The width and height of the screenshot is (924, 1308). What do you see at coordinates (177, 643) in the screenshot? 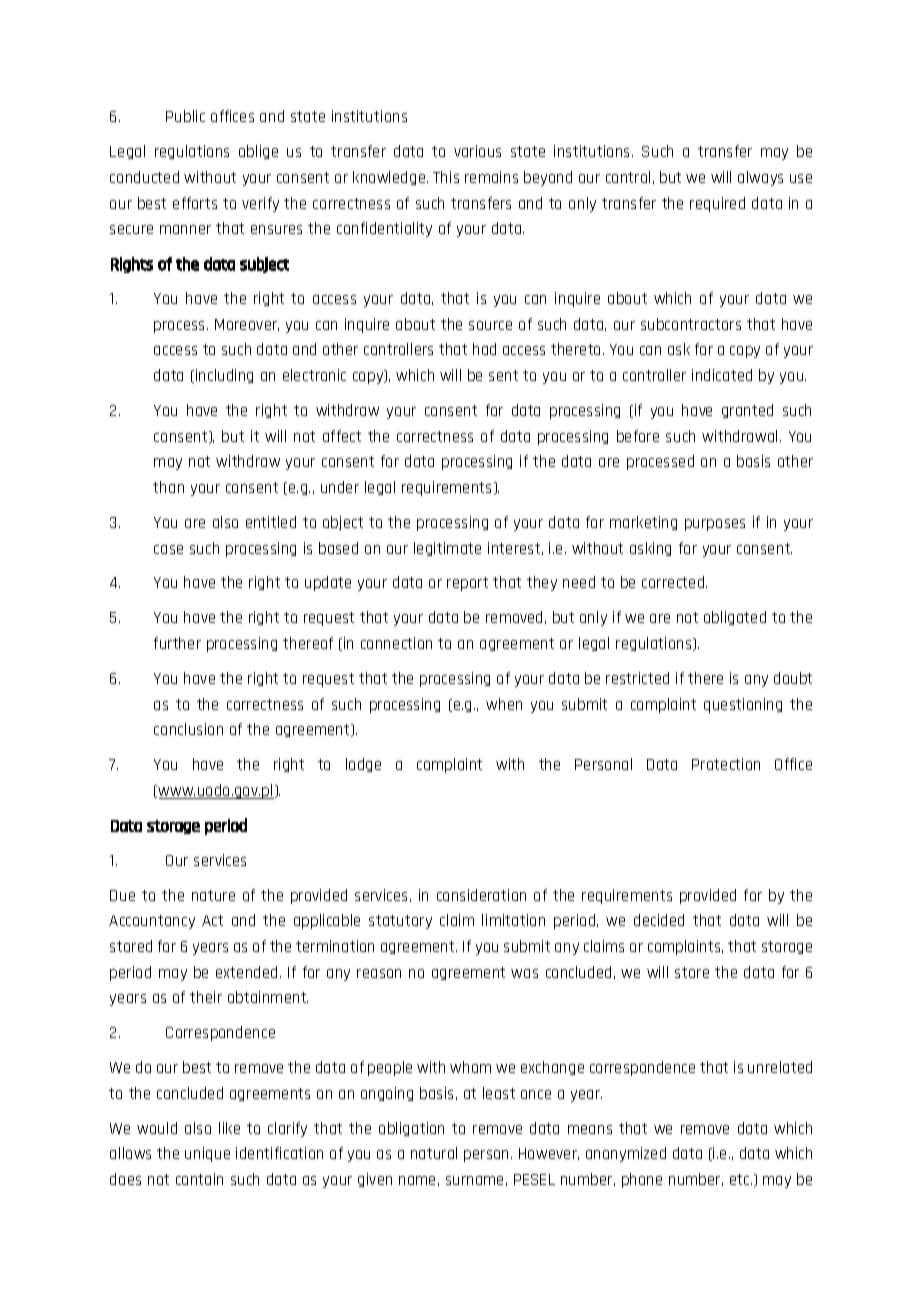
I see `further` at bounding box center [177, 643].
